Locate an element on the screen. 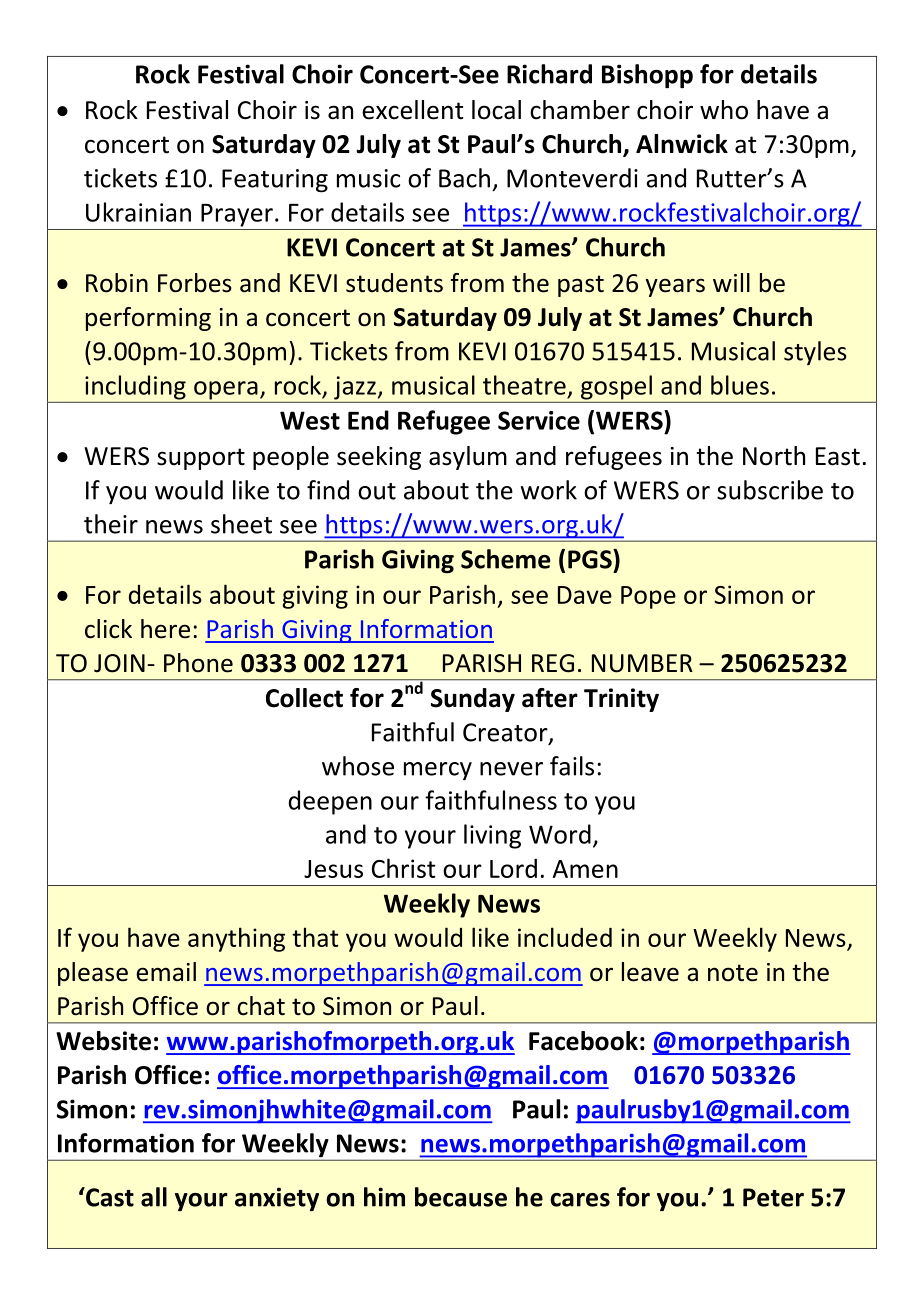 The width and height of the screenshot is (924, 1308). anything is located at coordinates (236, 939).
